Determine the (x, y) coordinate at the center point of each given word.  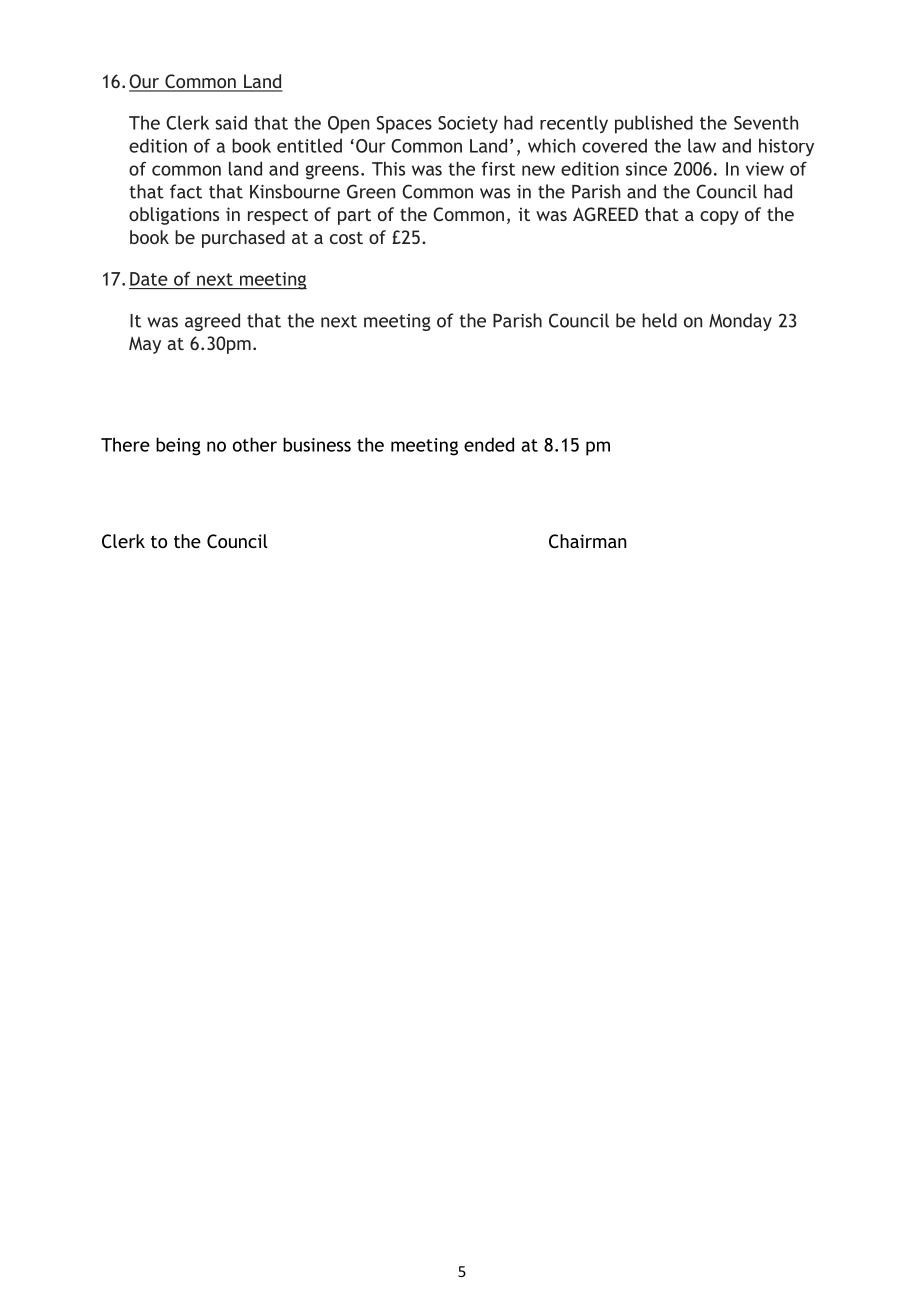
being (178, 446)
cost (346, 238)
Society (468, 125)
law (702, 145)
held (659, 320)
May (145, 345)
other (255, 444)
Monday (740, 322)
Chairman (588, 541)
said (231, 122)
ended (489, 444)
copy (719, 218)
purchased (243, 239)
